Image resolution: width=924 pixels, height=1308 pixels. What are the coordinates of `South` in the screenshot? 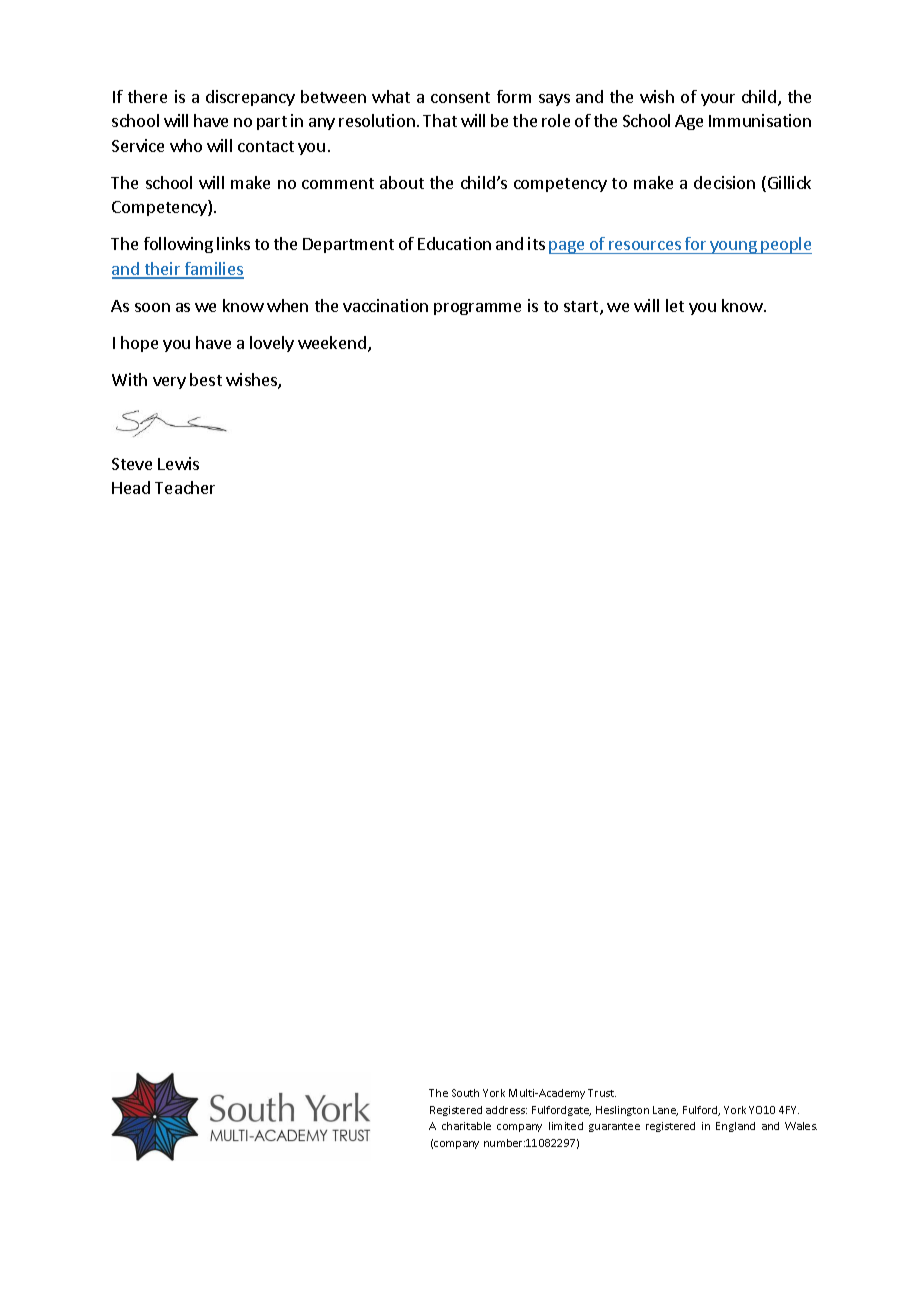 It's located at (465, 1093).
